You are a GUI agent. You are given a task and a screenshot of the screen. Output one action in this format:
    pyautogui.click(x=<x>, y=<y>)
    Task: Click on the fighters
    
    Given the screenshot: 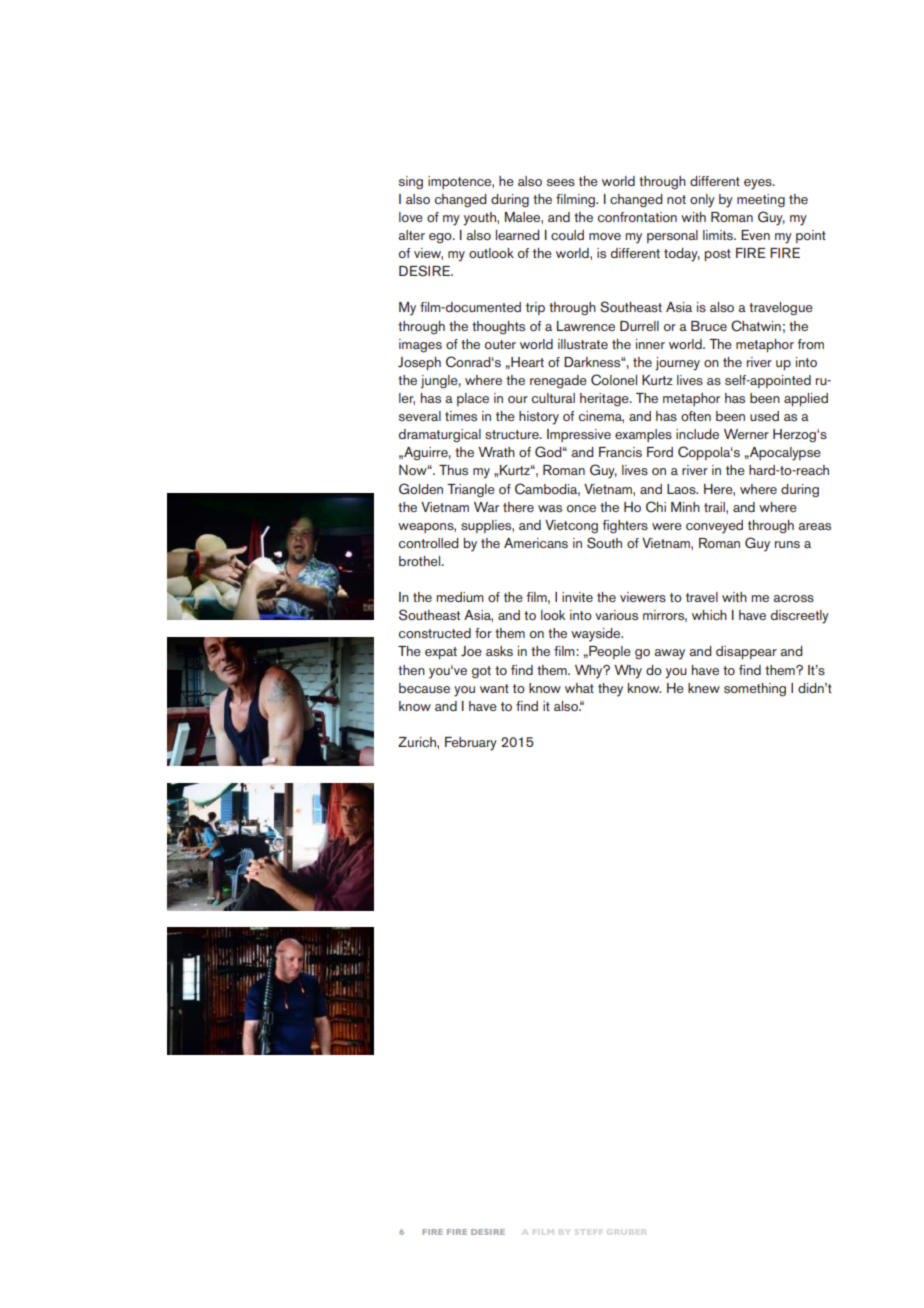 What is the action you would take?
    pyautogui.click(x=625, y=527)
